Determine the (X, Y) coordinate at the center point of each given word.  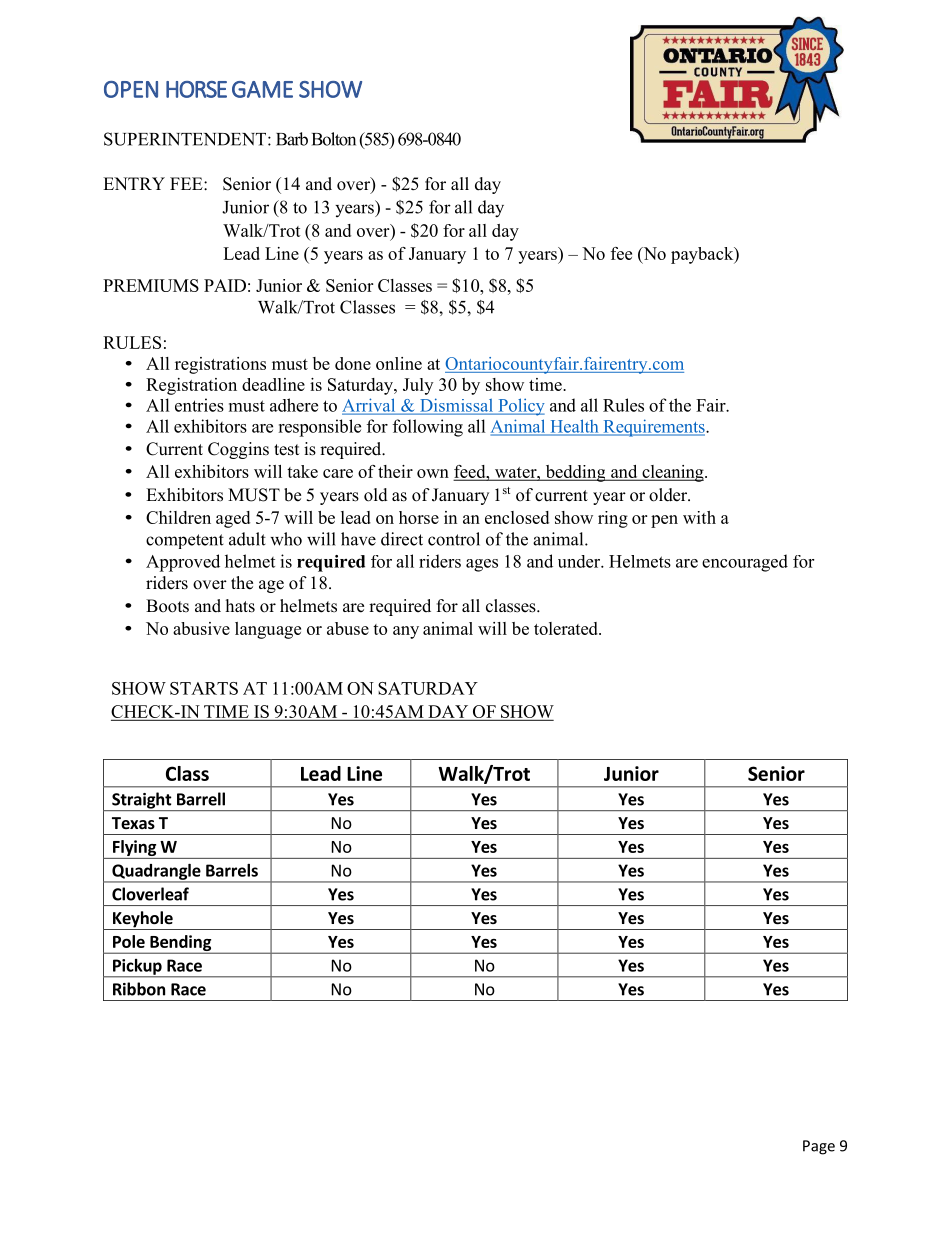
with (699, 517)
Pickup (137, 968)
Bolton (334, 139)
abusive (201, 628)
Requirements (654, 428)
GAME (262, 89)
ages (482, 565)
